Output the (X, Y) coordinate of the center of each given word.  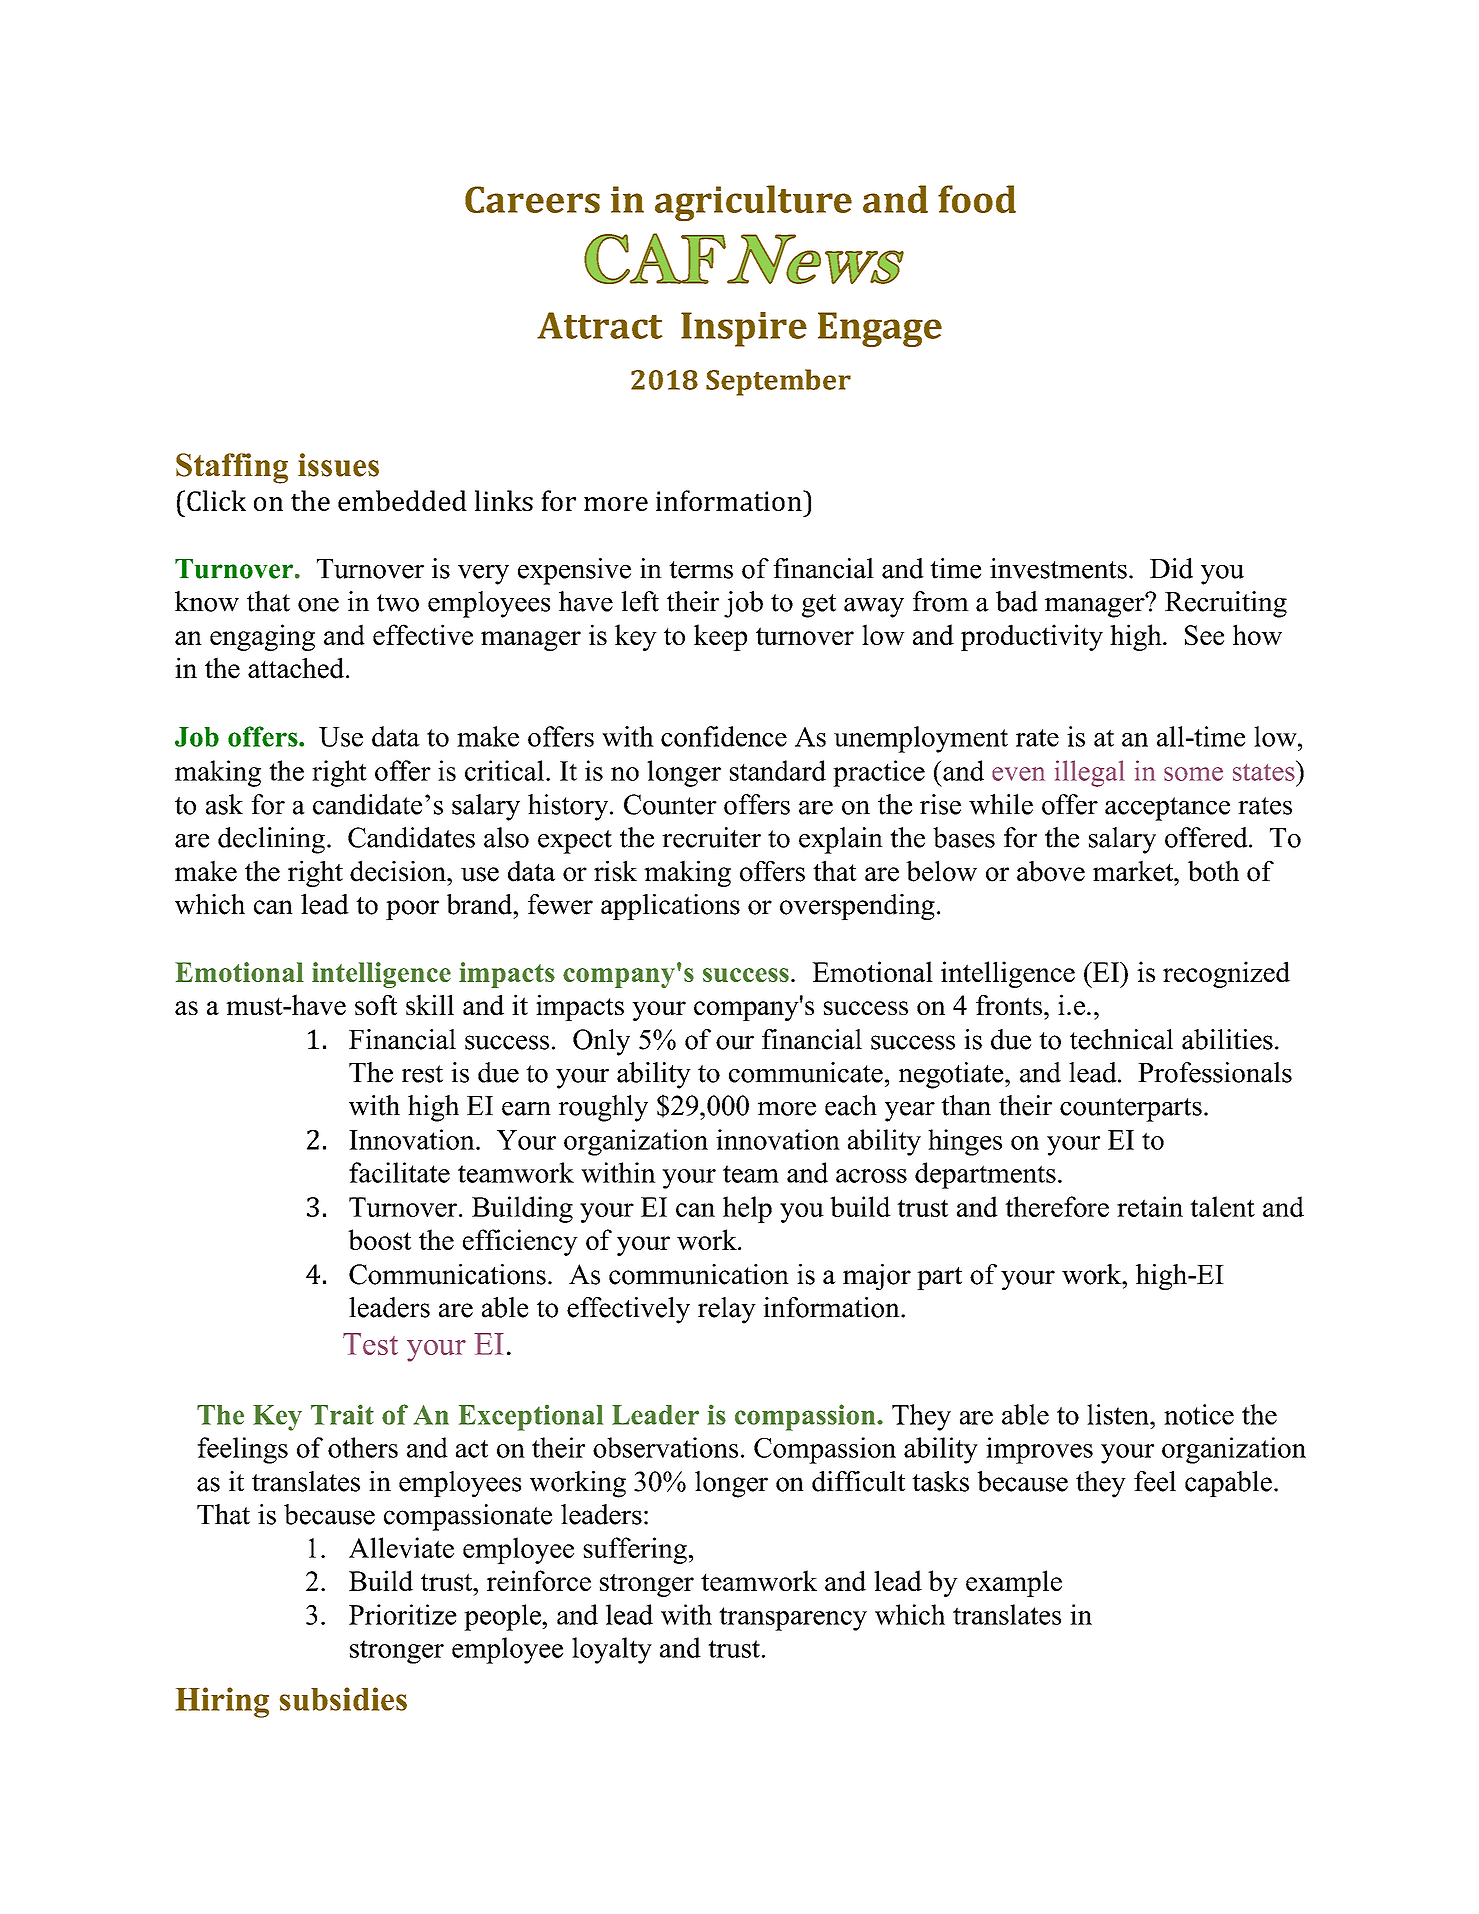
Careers (532, 199)
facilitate (399, 1172)
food (977, 199)
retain (1150, 1206)
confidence (724, 736)
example (1014, 1583)
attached (296, 668)
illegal (1090, 773)
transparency (793, 1619)
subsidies (343, 1699)
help (747, 1209)
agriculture (753, 203)
